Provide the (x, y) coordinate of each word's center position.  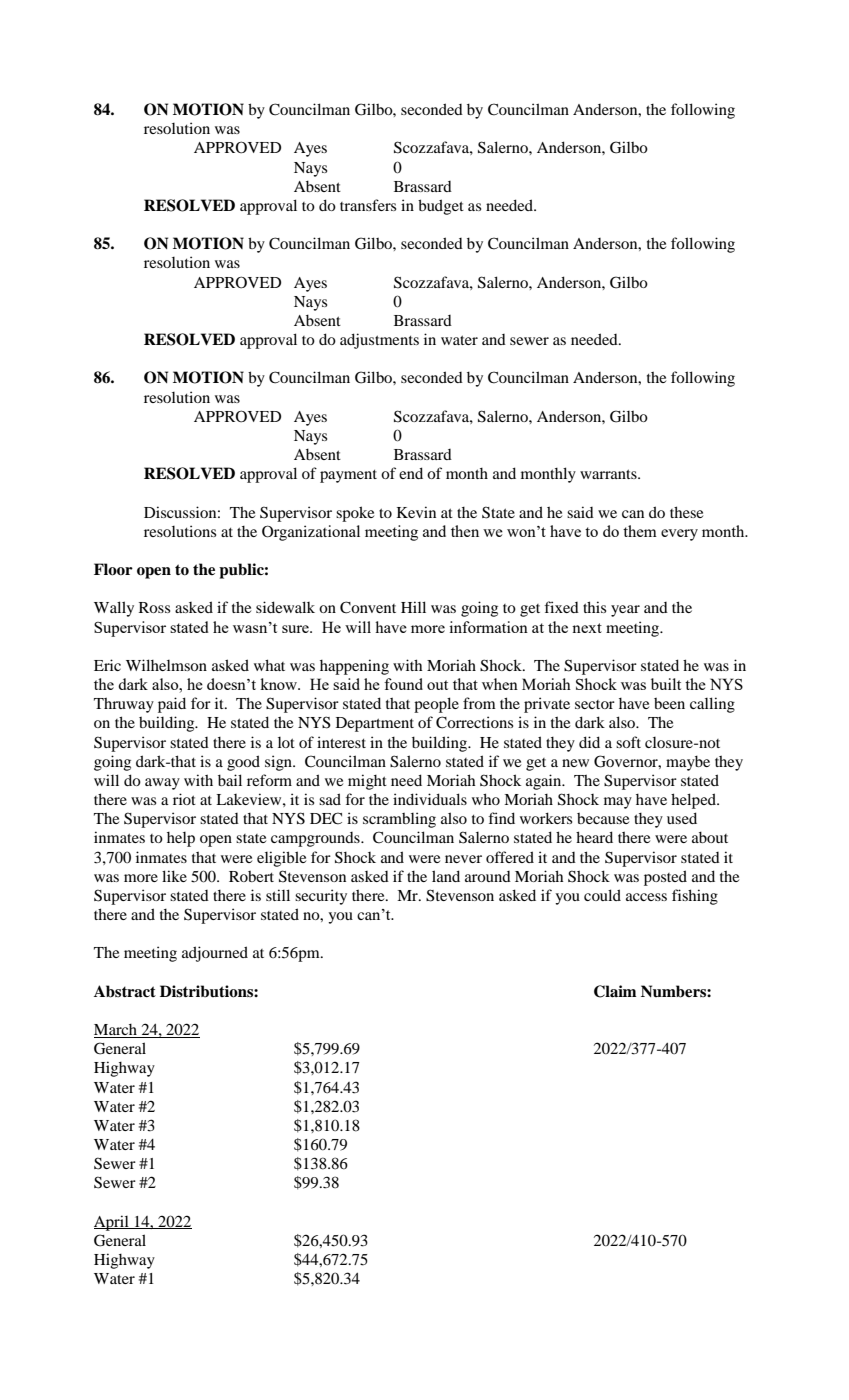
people (436, 705)
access (646, 897)
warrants (609, 474)
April (112, 1223)
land (446, 876)
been (669, 703)
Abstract (125, 991)
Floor (113, 569)
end (411, 473)
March (116, 1031)
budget (441, 207)
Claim (615, 991)
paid (172, 705)
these (686, 512)
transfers (368, 205)
